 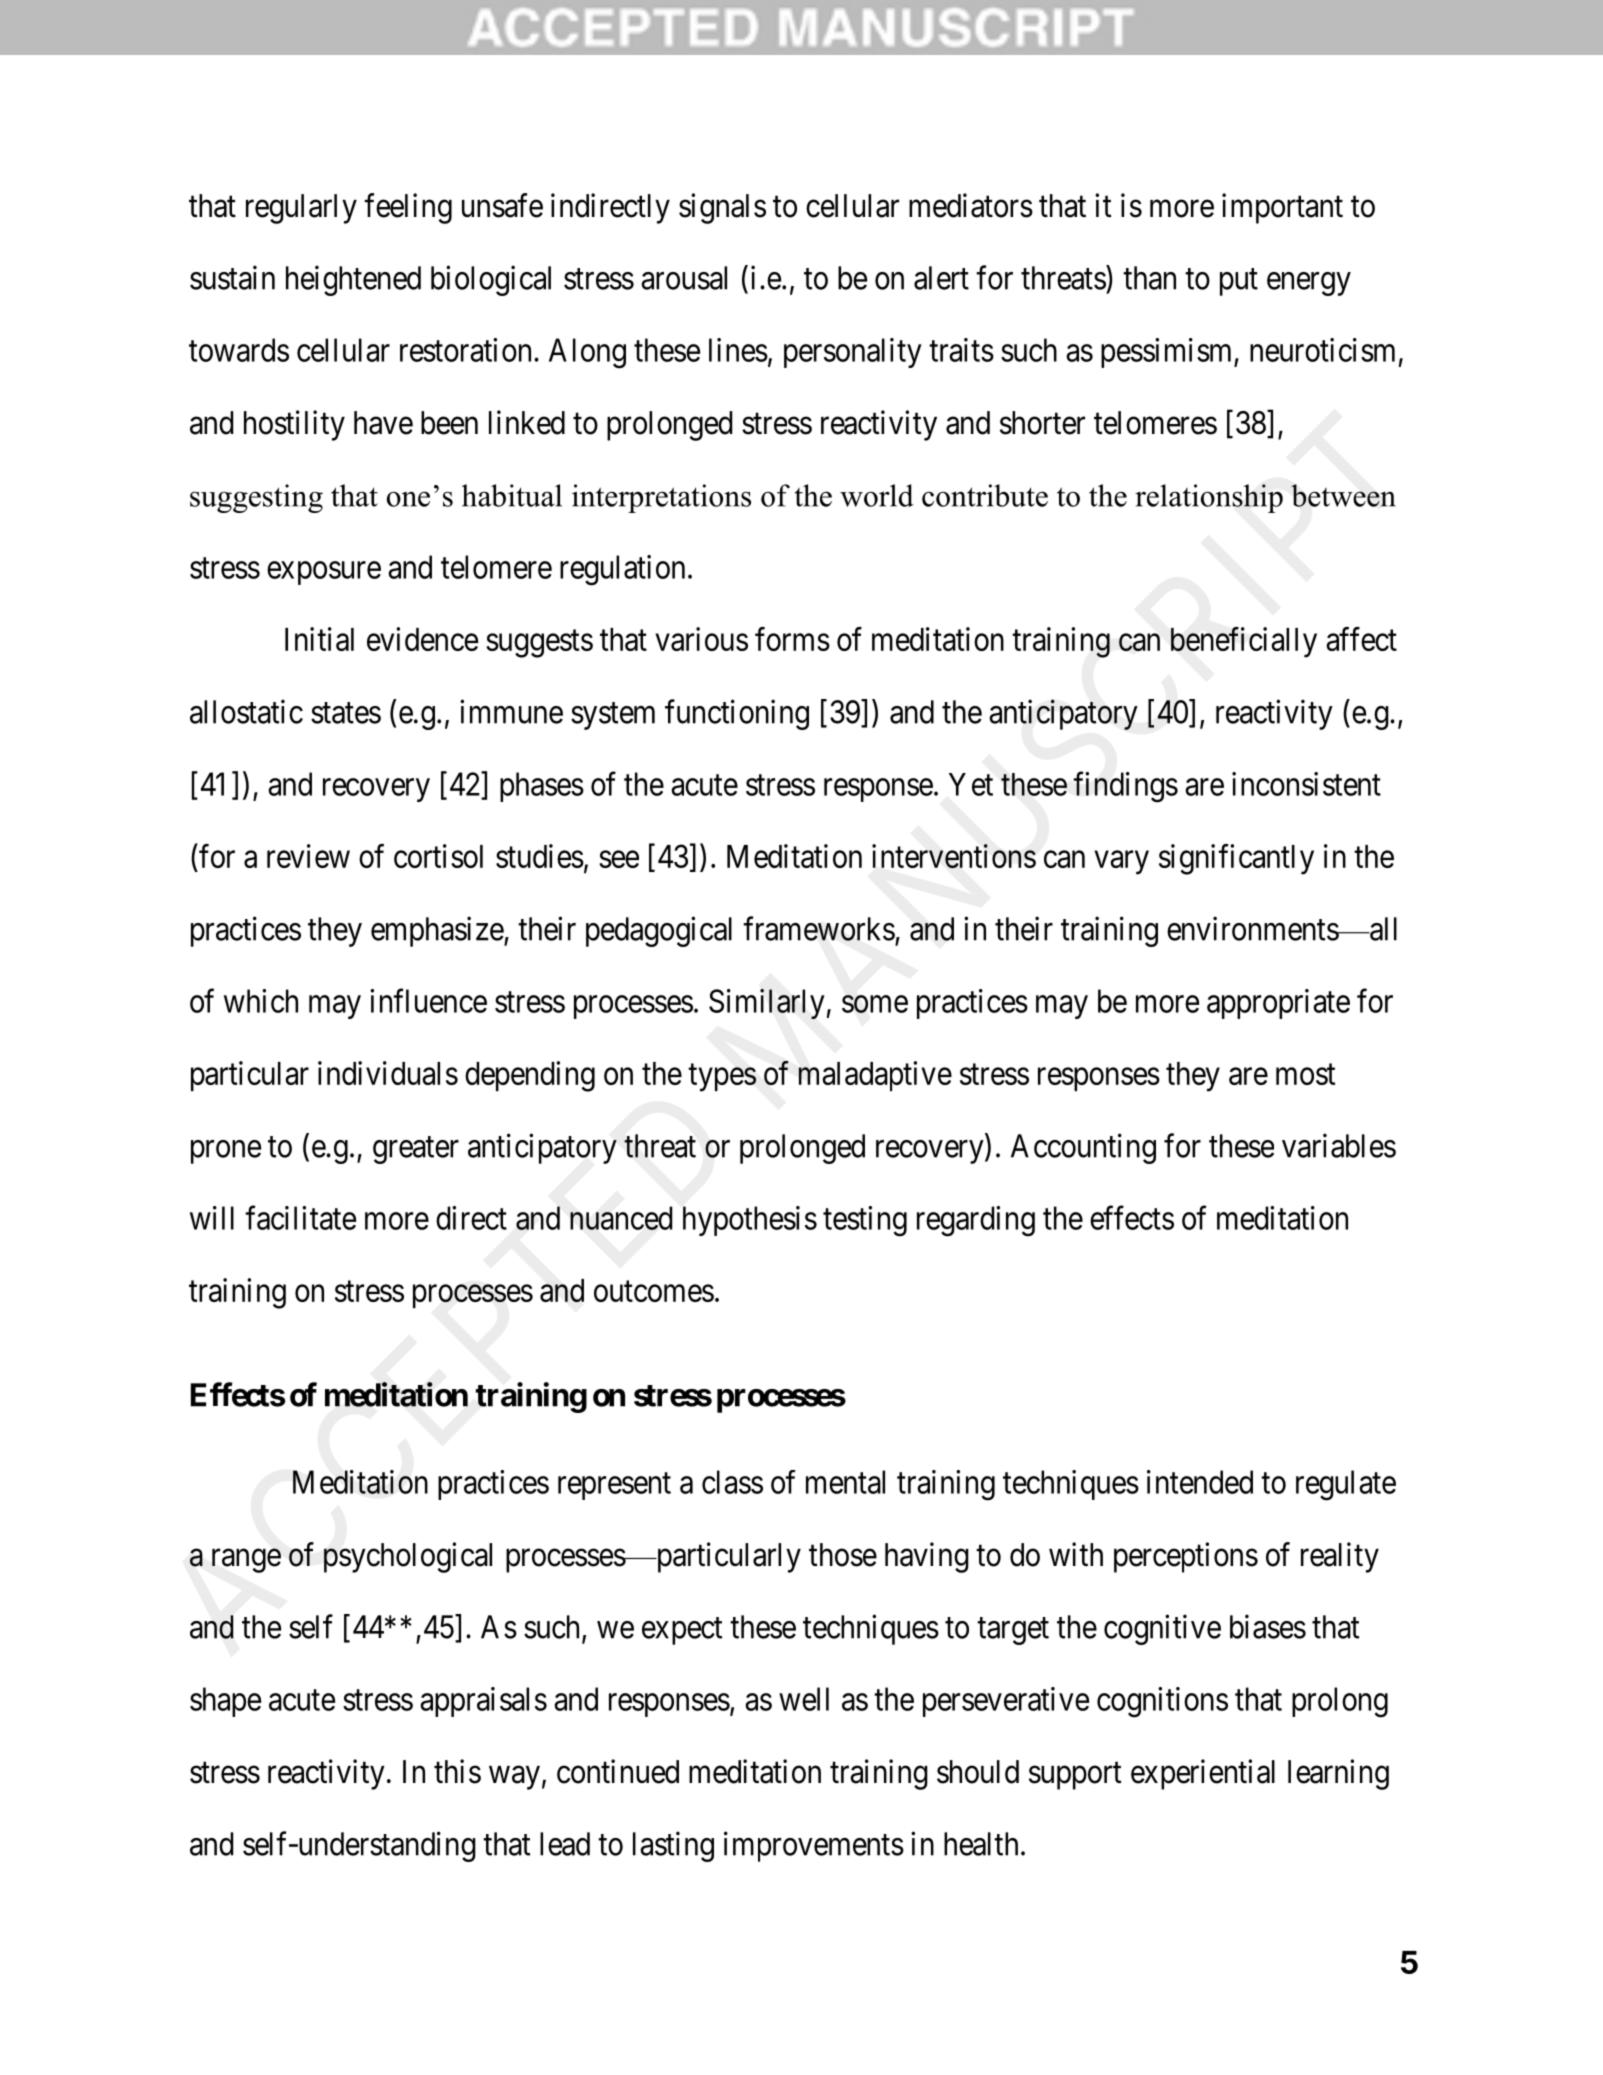 I want to click on put, so click(x=1239, y=282).
